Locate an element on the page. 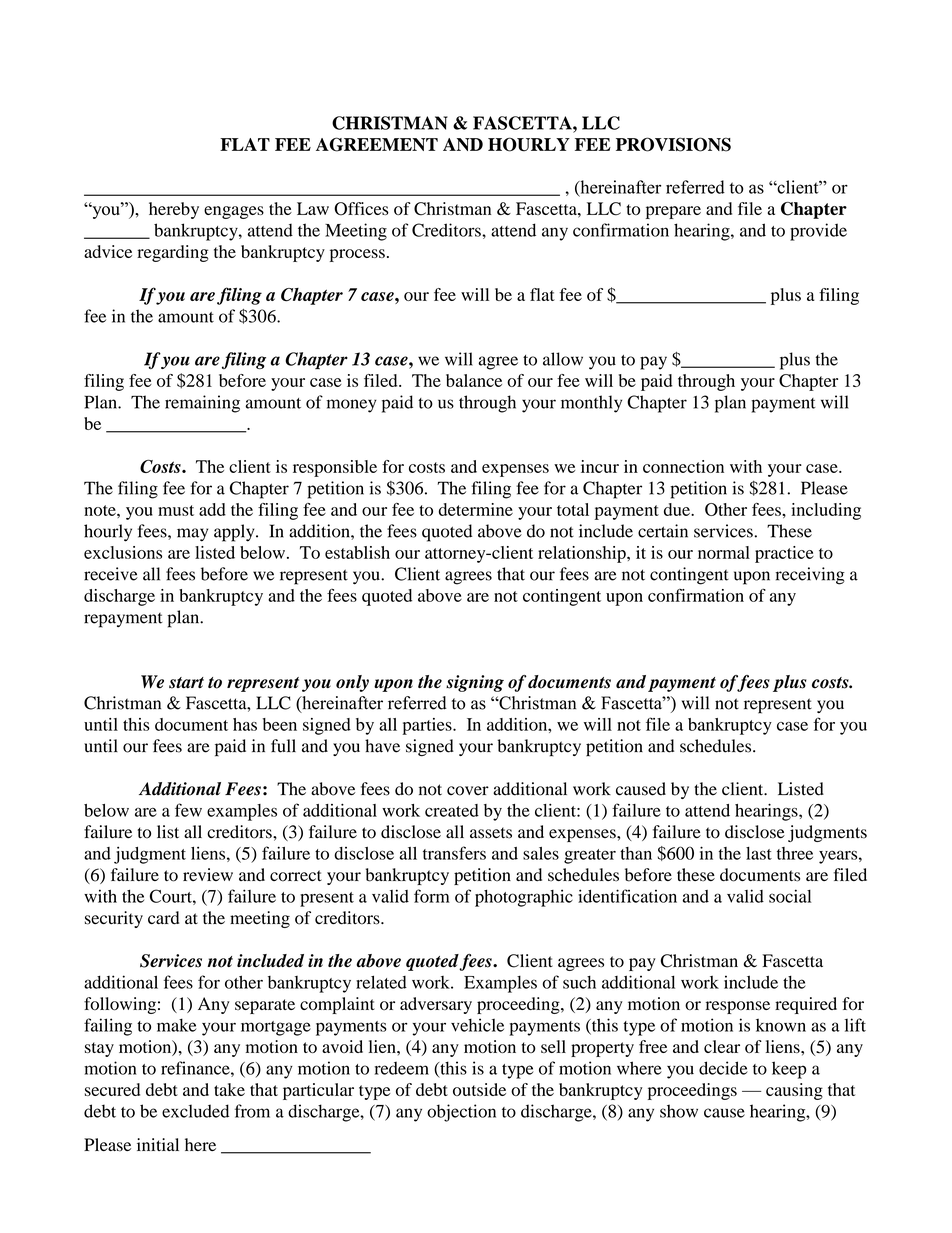 The image size is (952, 1233). cover is located at coordinates (468, 791).
